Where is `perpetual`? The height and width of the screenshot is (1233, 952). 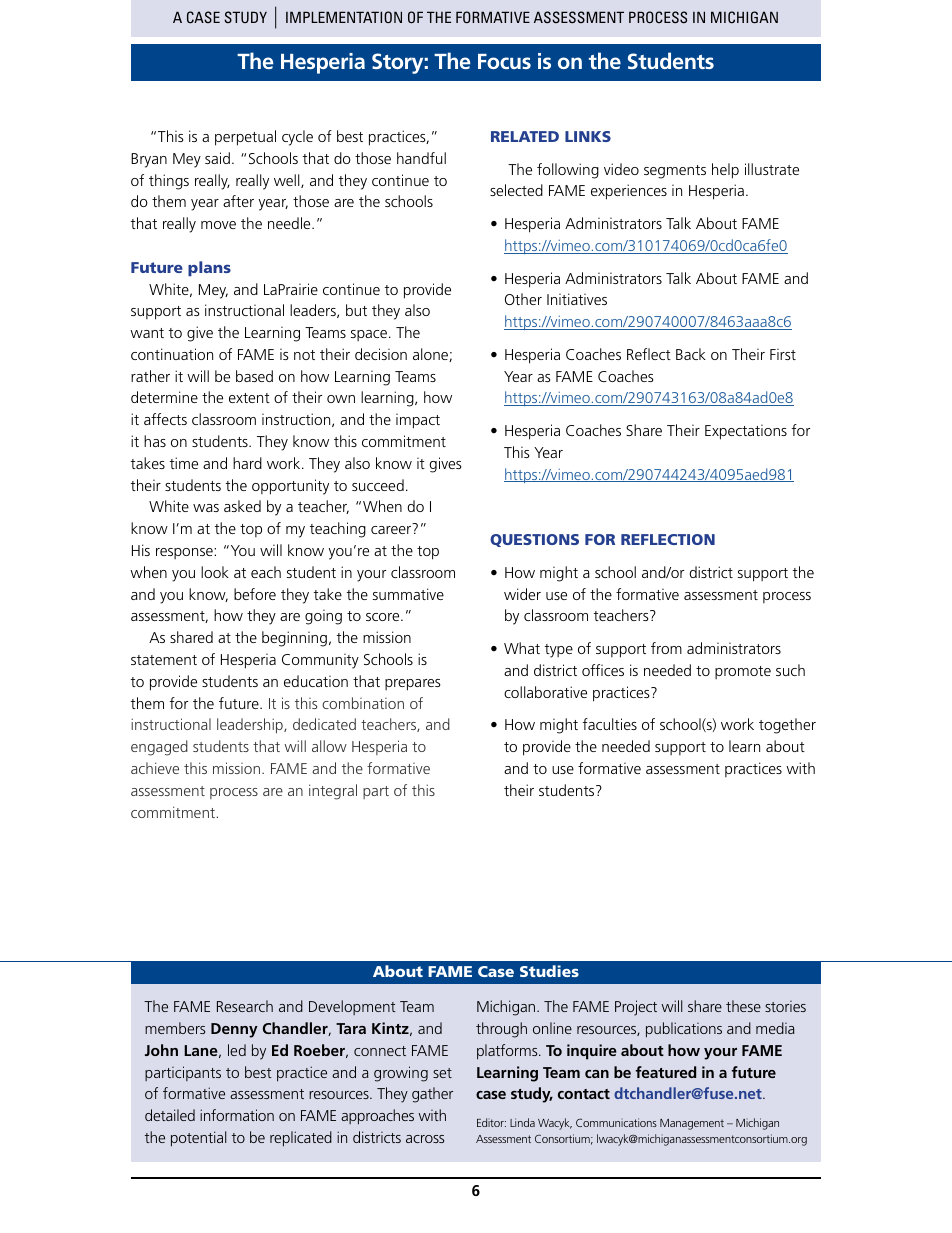 perpetual is located at coordinates (245, 138).
